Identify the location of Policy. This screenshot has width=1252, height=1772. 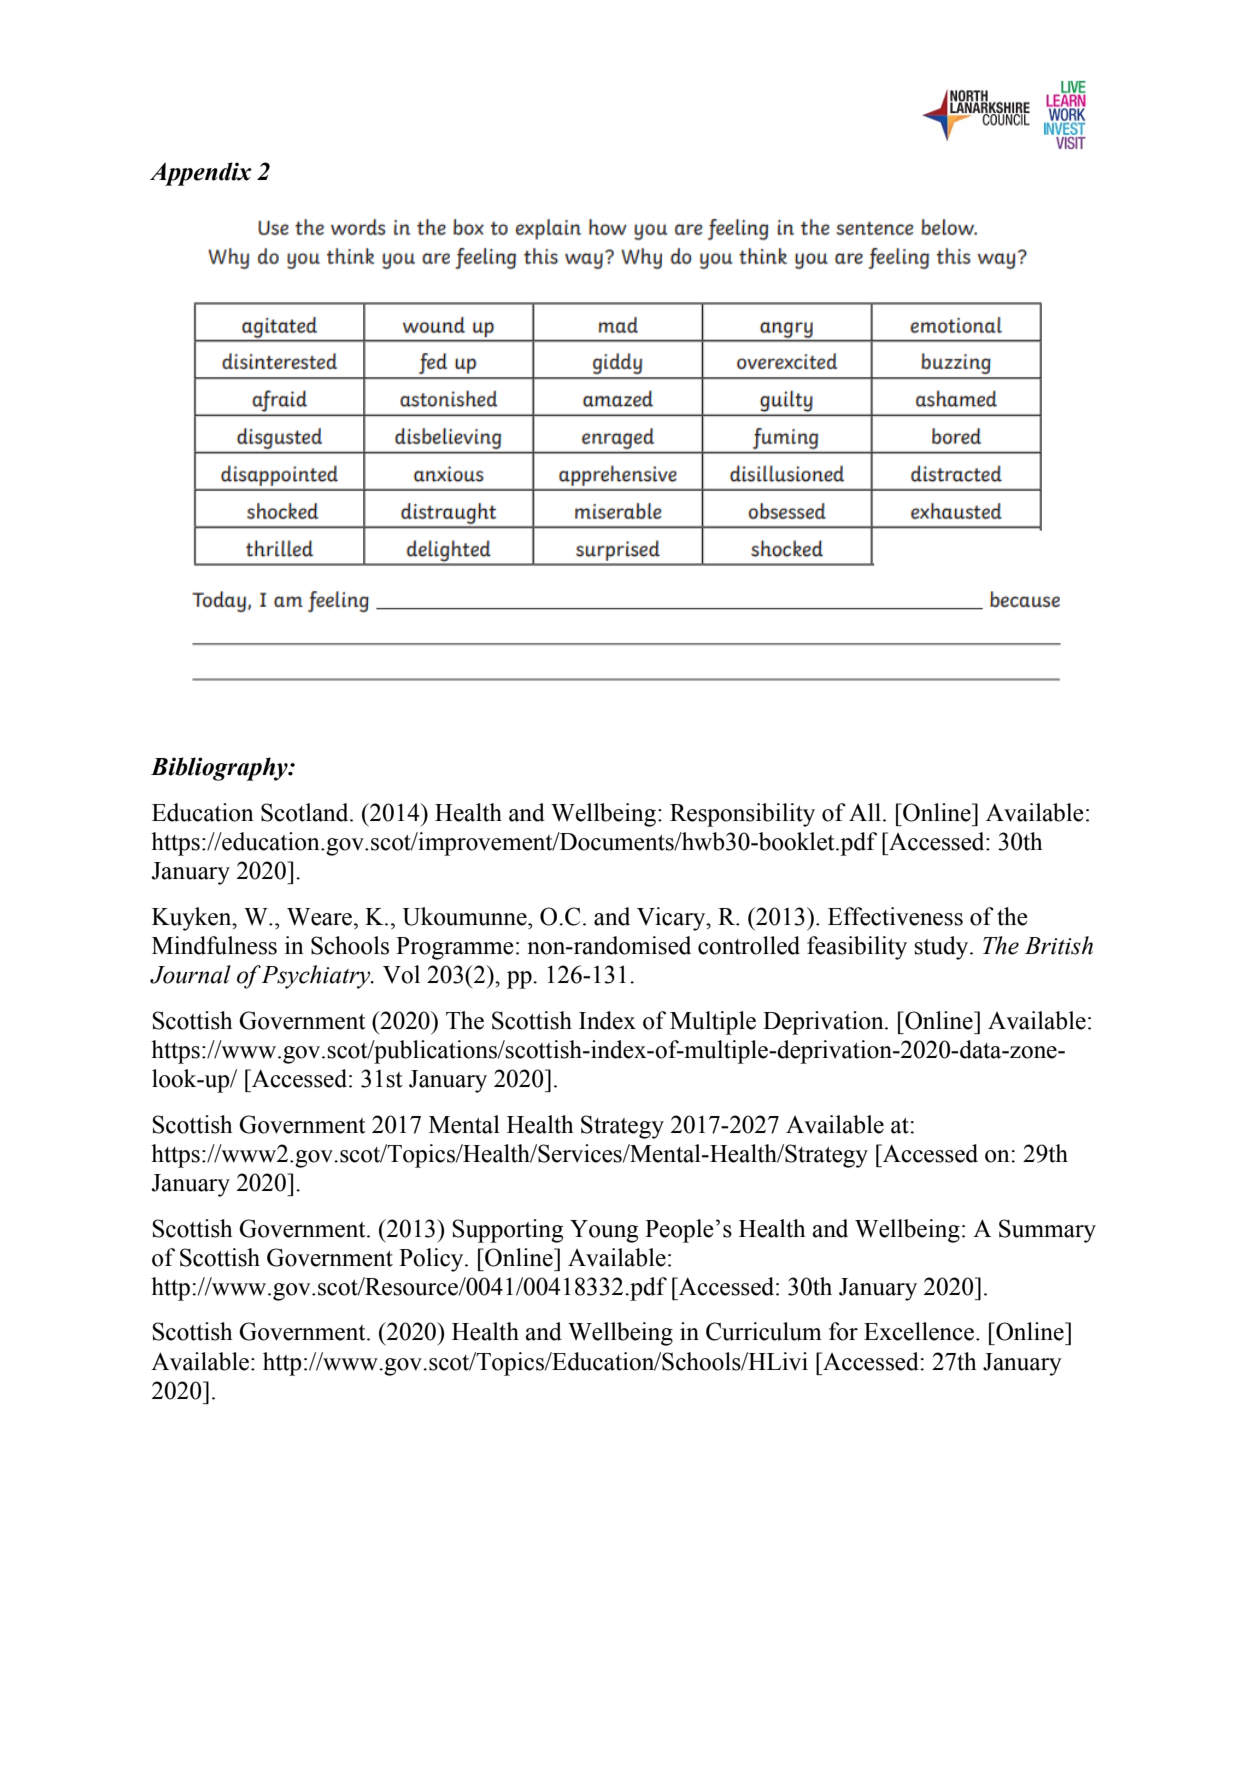
(432, 1260).
